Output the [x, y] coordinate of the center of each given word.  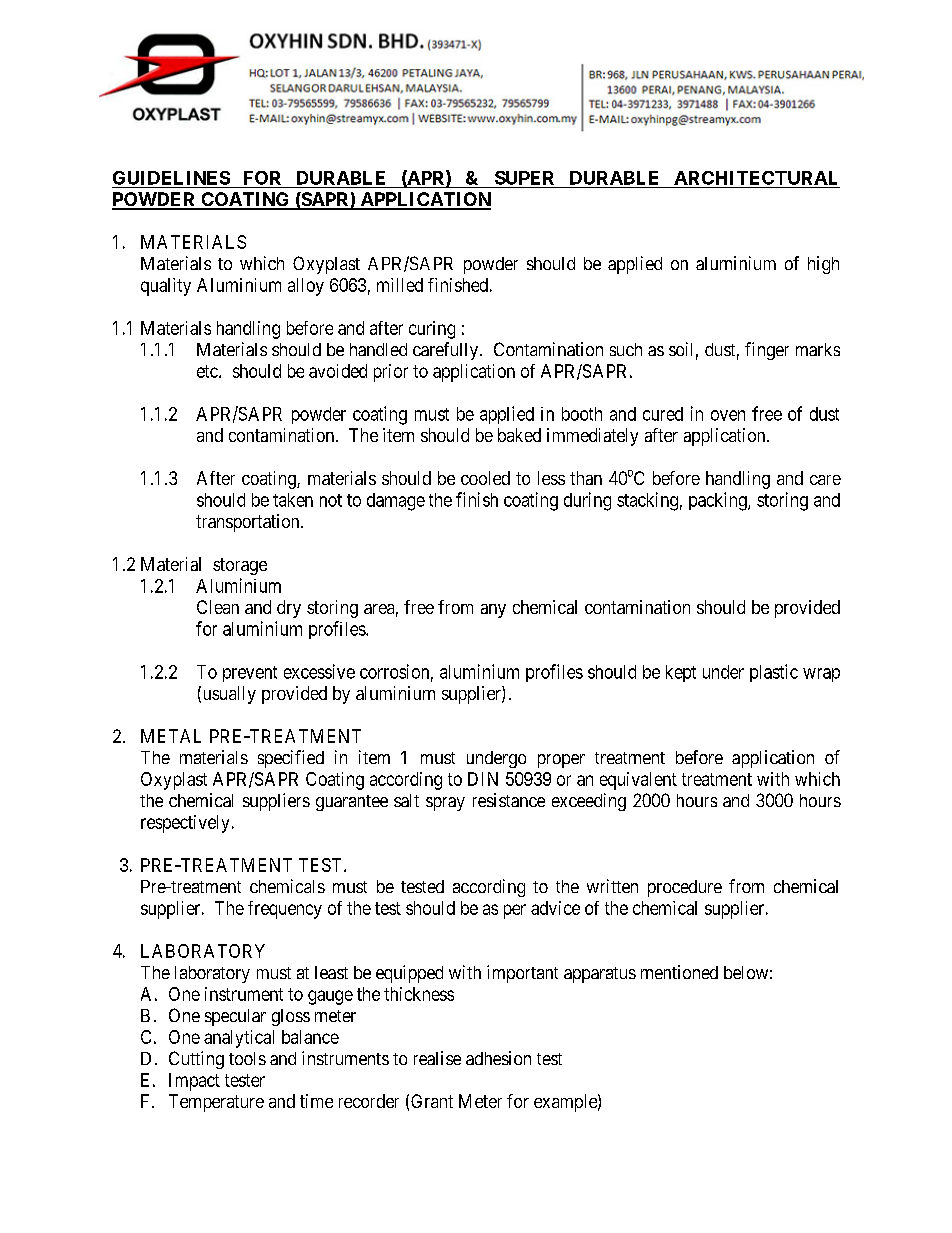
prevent [250, 674]
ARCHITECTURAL [755, 178]
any [493, 611]
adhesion [498, 1058]
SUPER [524, 178]
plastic [774, 673]
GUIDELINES [171, 178]
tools [247, 1058]
